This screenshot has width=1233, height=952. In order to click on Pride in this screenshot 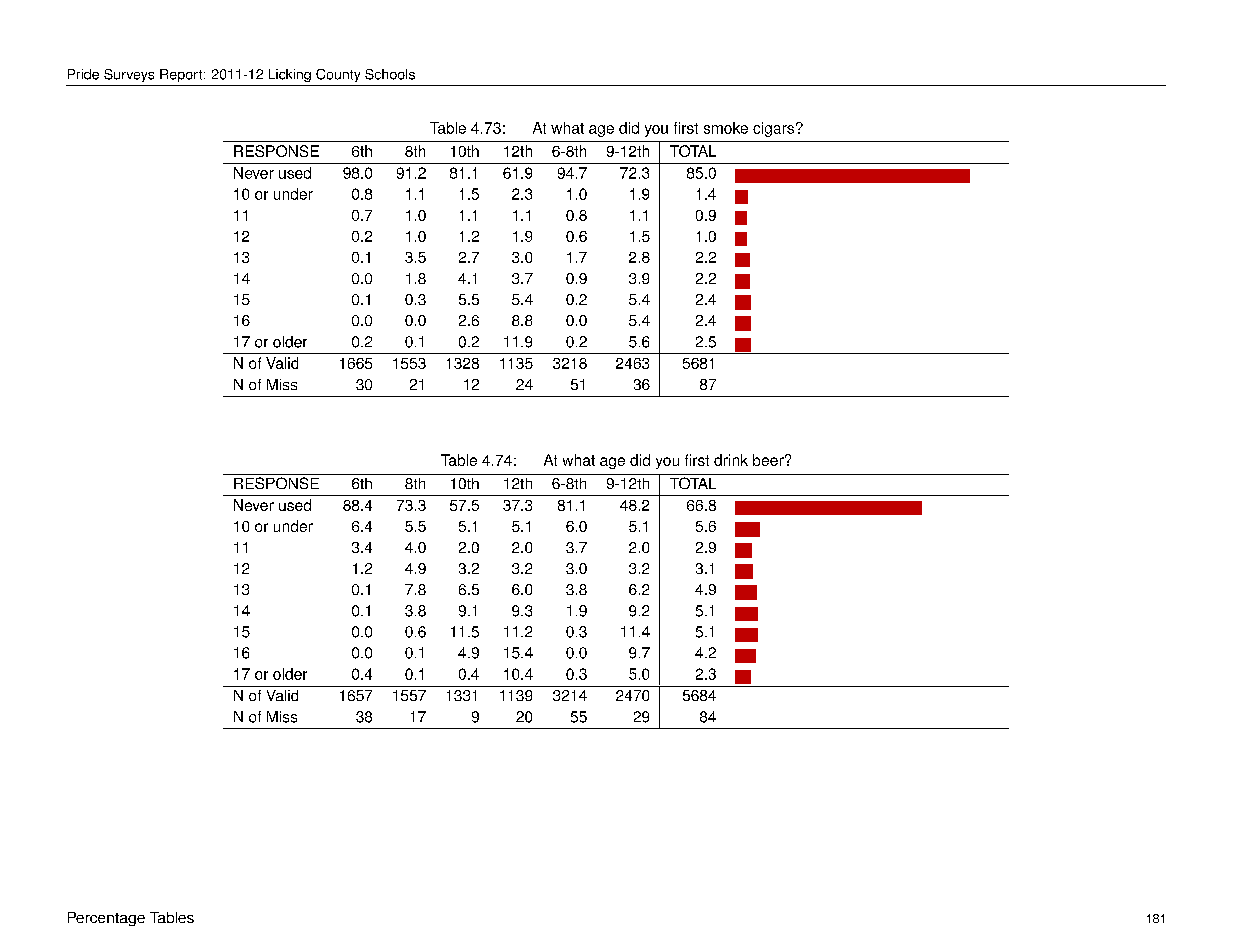, I will do `click(83, 74)`.
